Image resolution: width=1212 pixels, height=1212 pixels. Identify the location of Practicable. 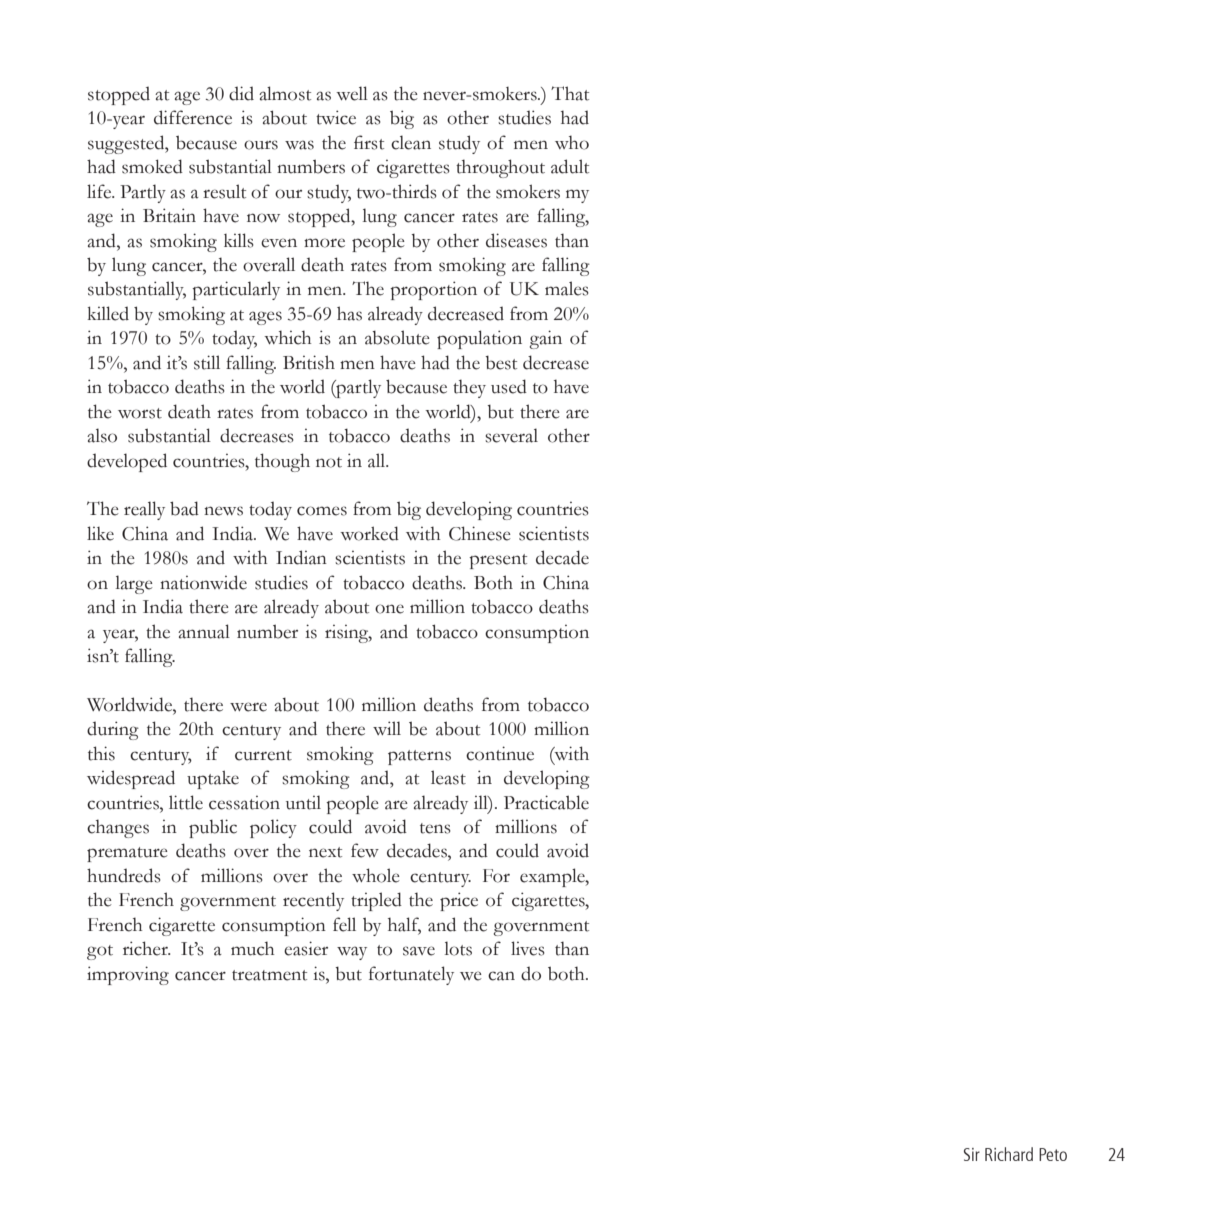
(546, 802).
